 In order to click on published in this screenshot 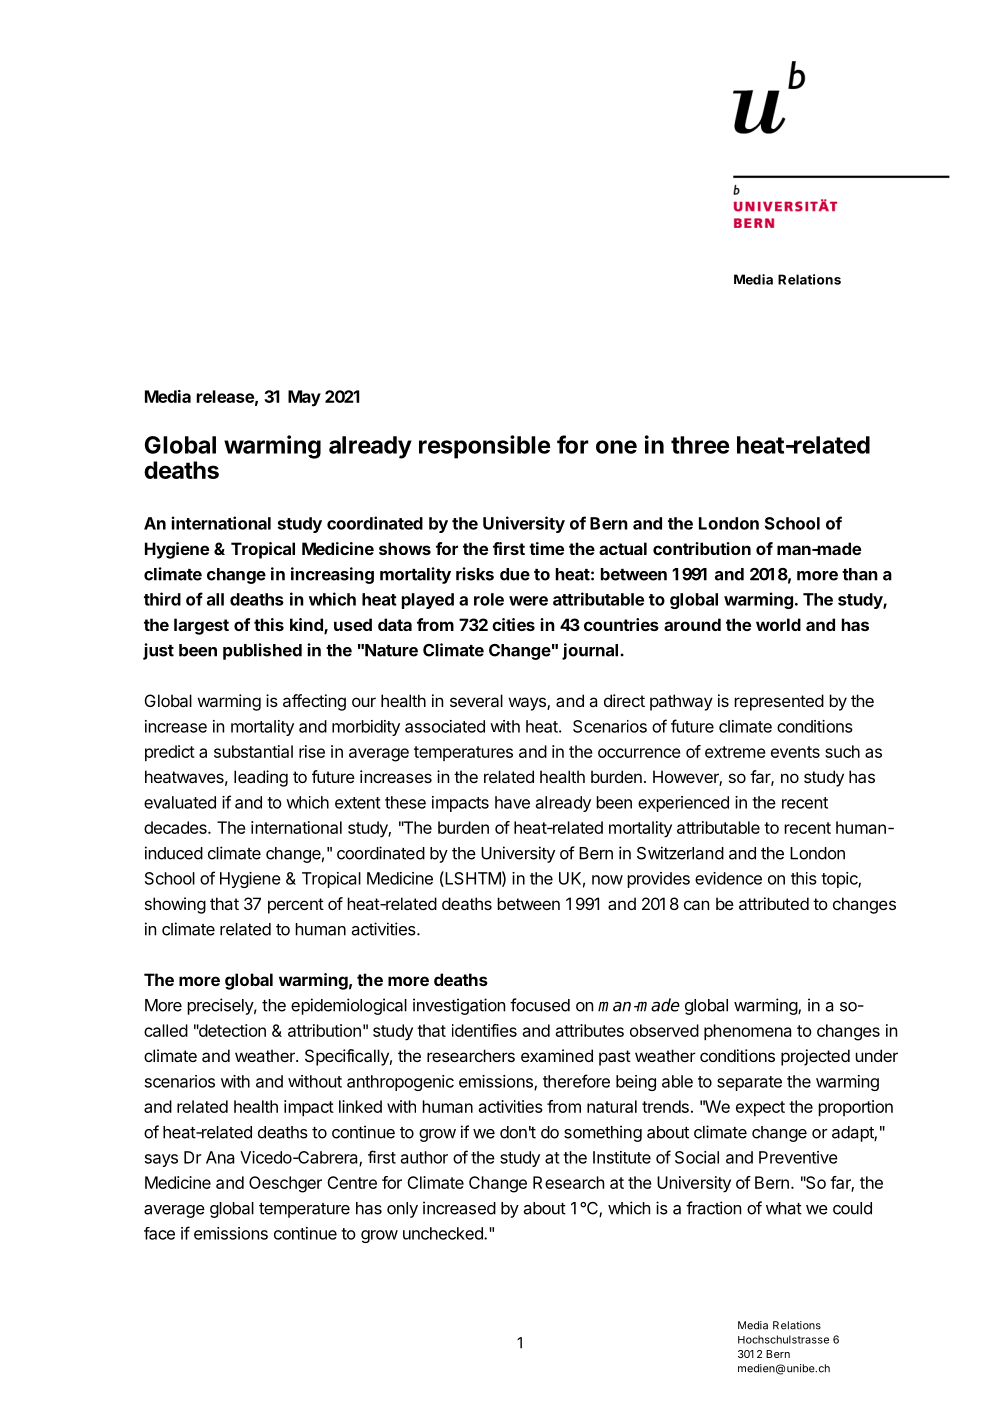, I will do `click(262, 651)`.
